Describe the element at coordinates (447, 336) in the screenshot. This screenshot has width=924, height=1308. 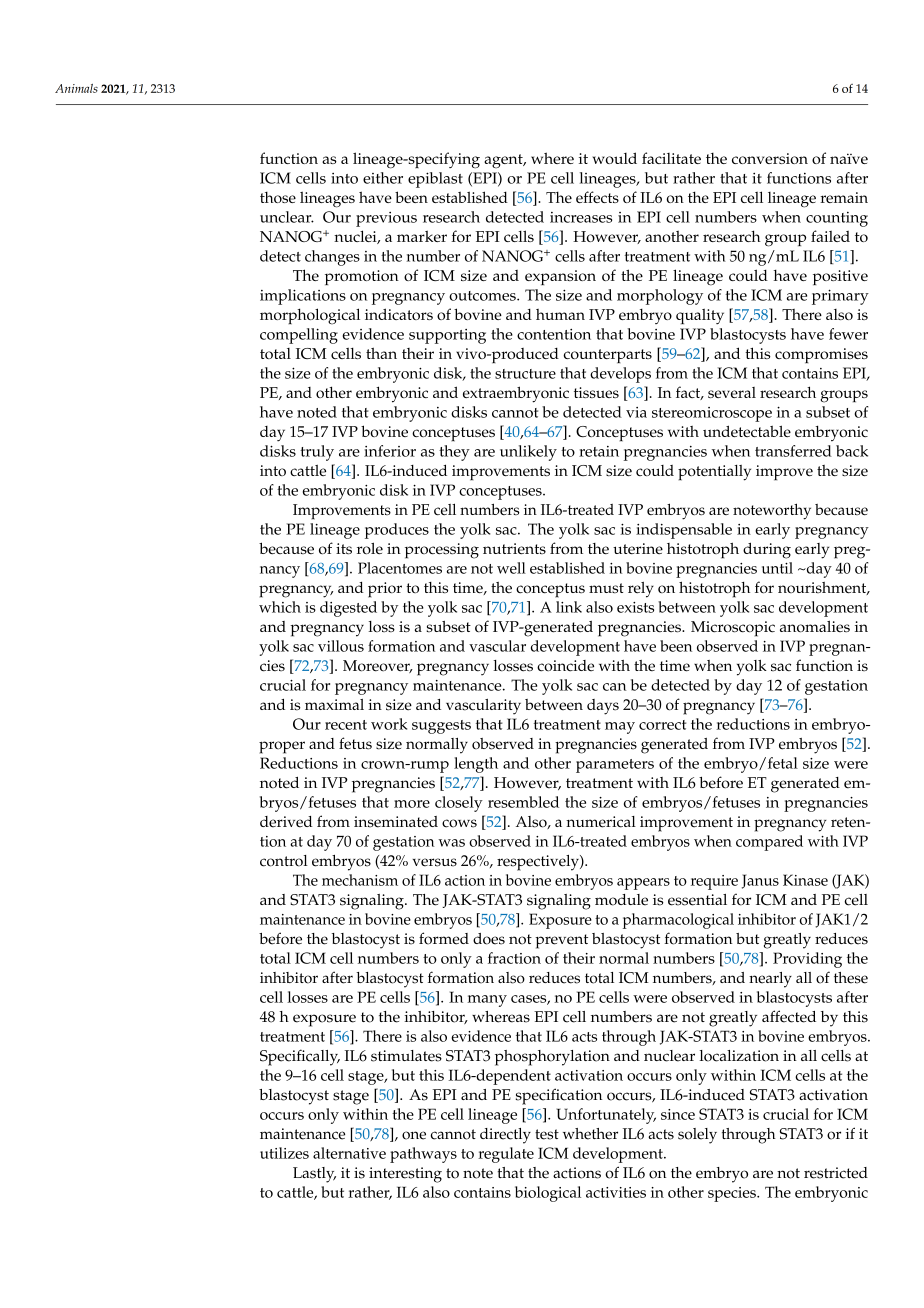
I see `supporting` at that location.
